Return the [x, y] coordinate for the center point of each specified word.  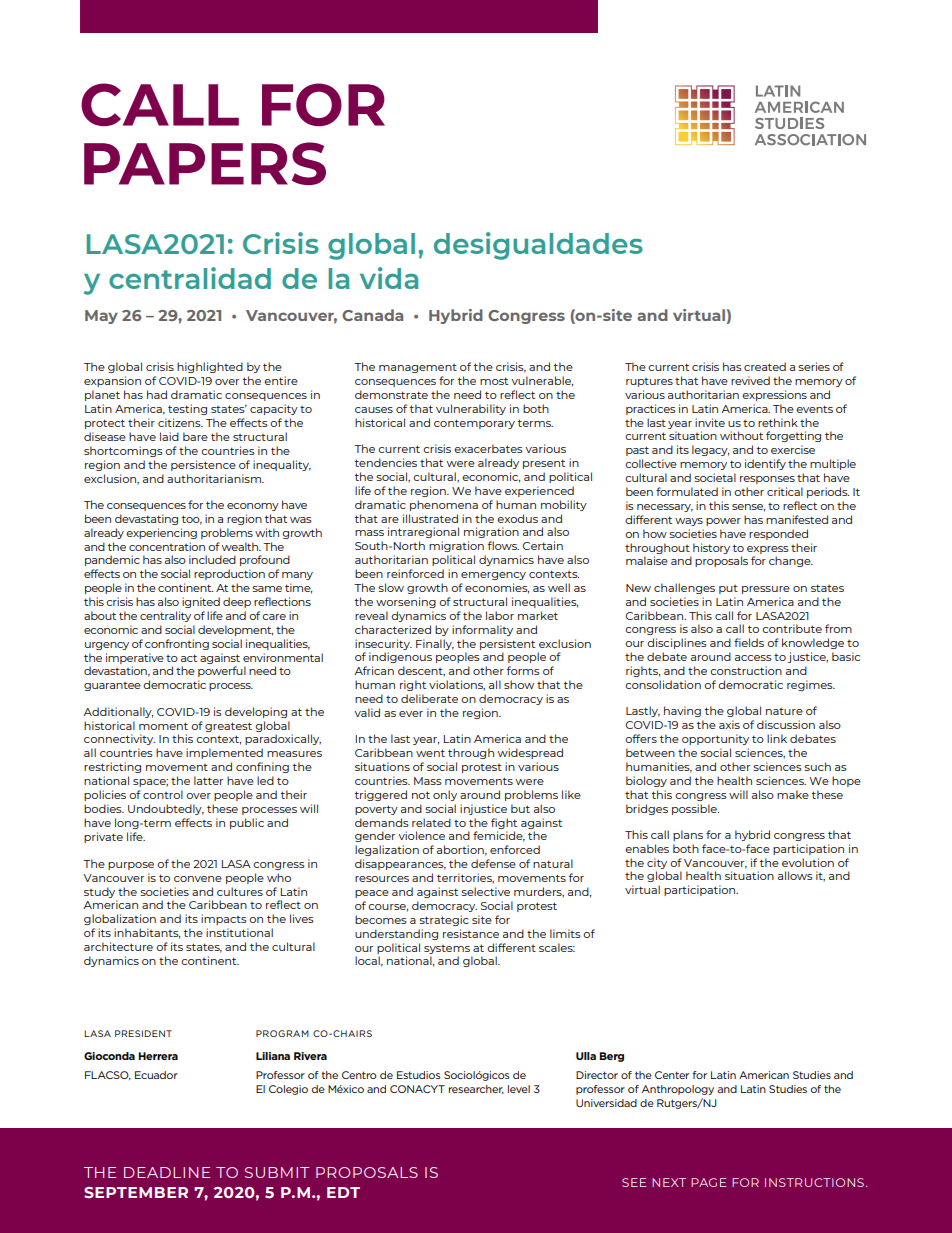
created [765, 366]
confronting [177, 644]
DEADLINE [167, 1172]
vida [389, 278]
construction [746, 670]
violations [457, 685]
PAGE [708, 1182]
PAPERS [205, 163]
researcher [476, 1089]
